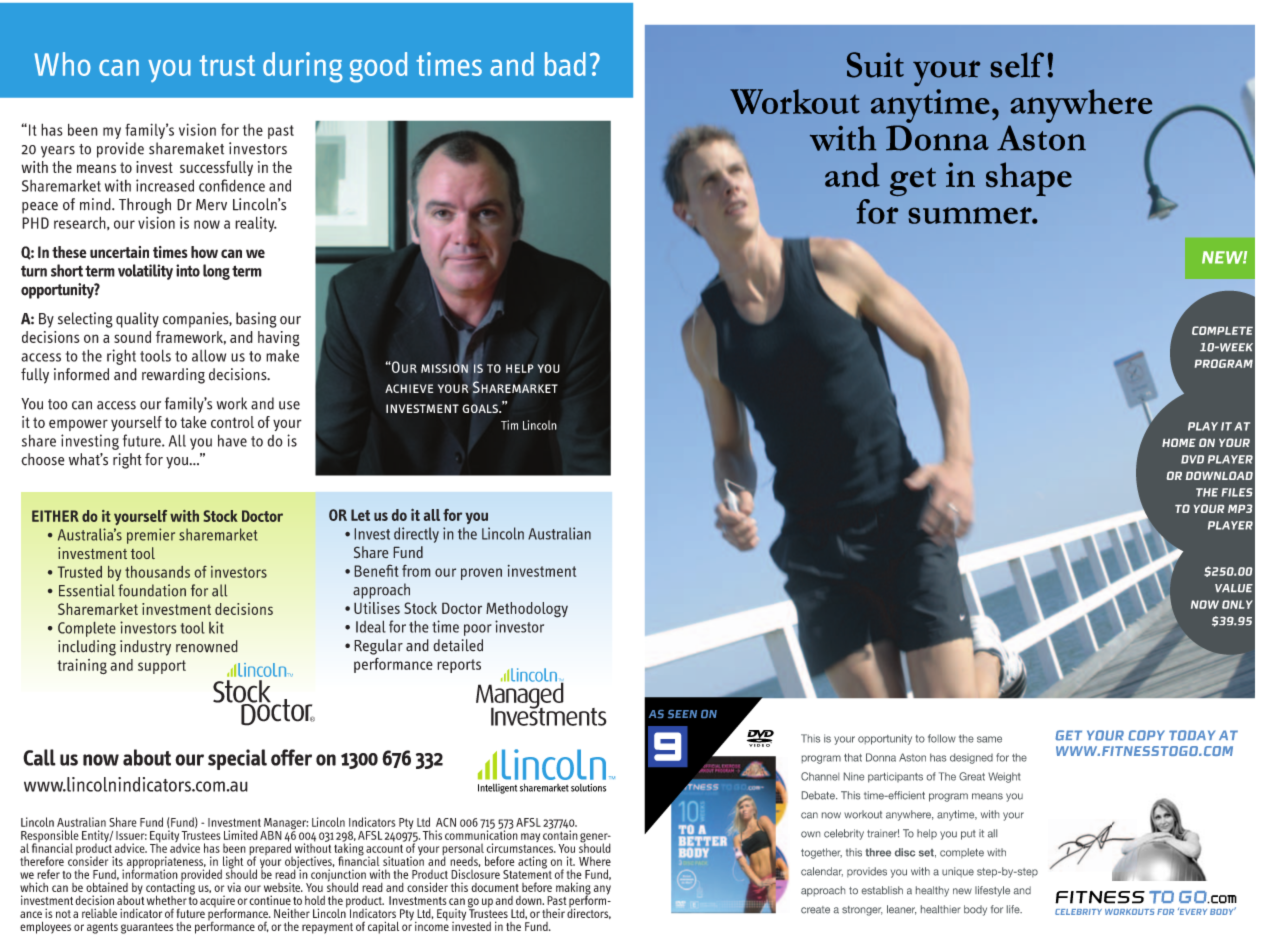  I want to click on Who, so click(62, 64).
